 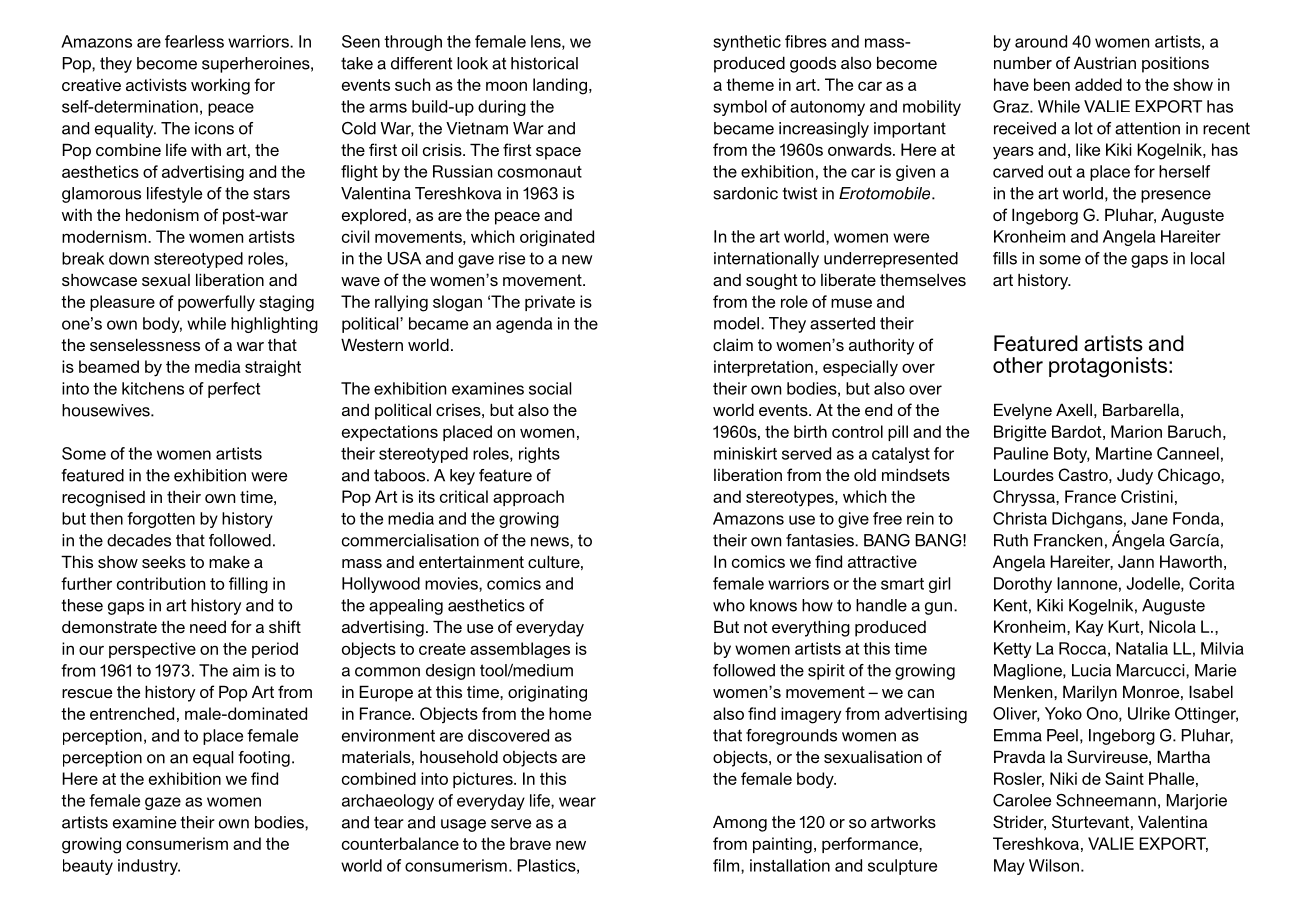 I want to click on Austrian, so click(x=1105, y=62).
